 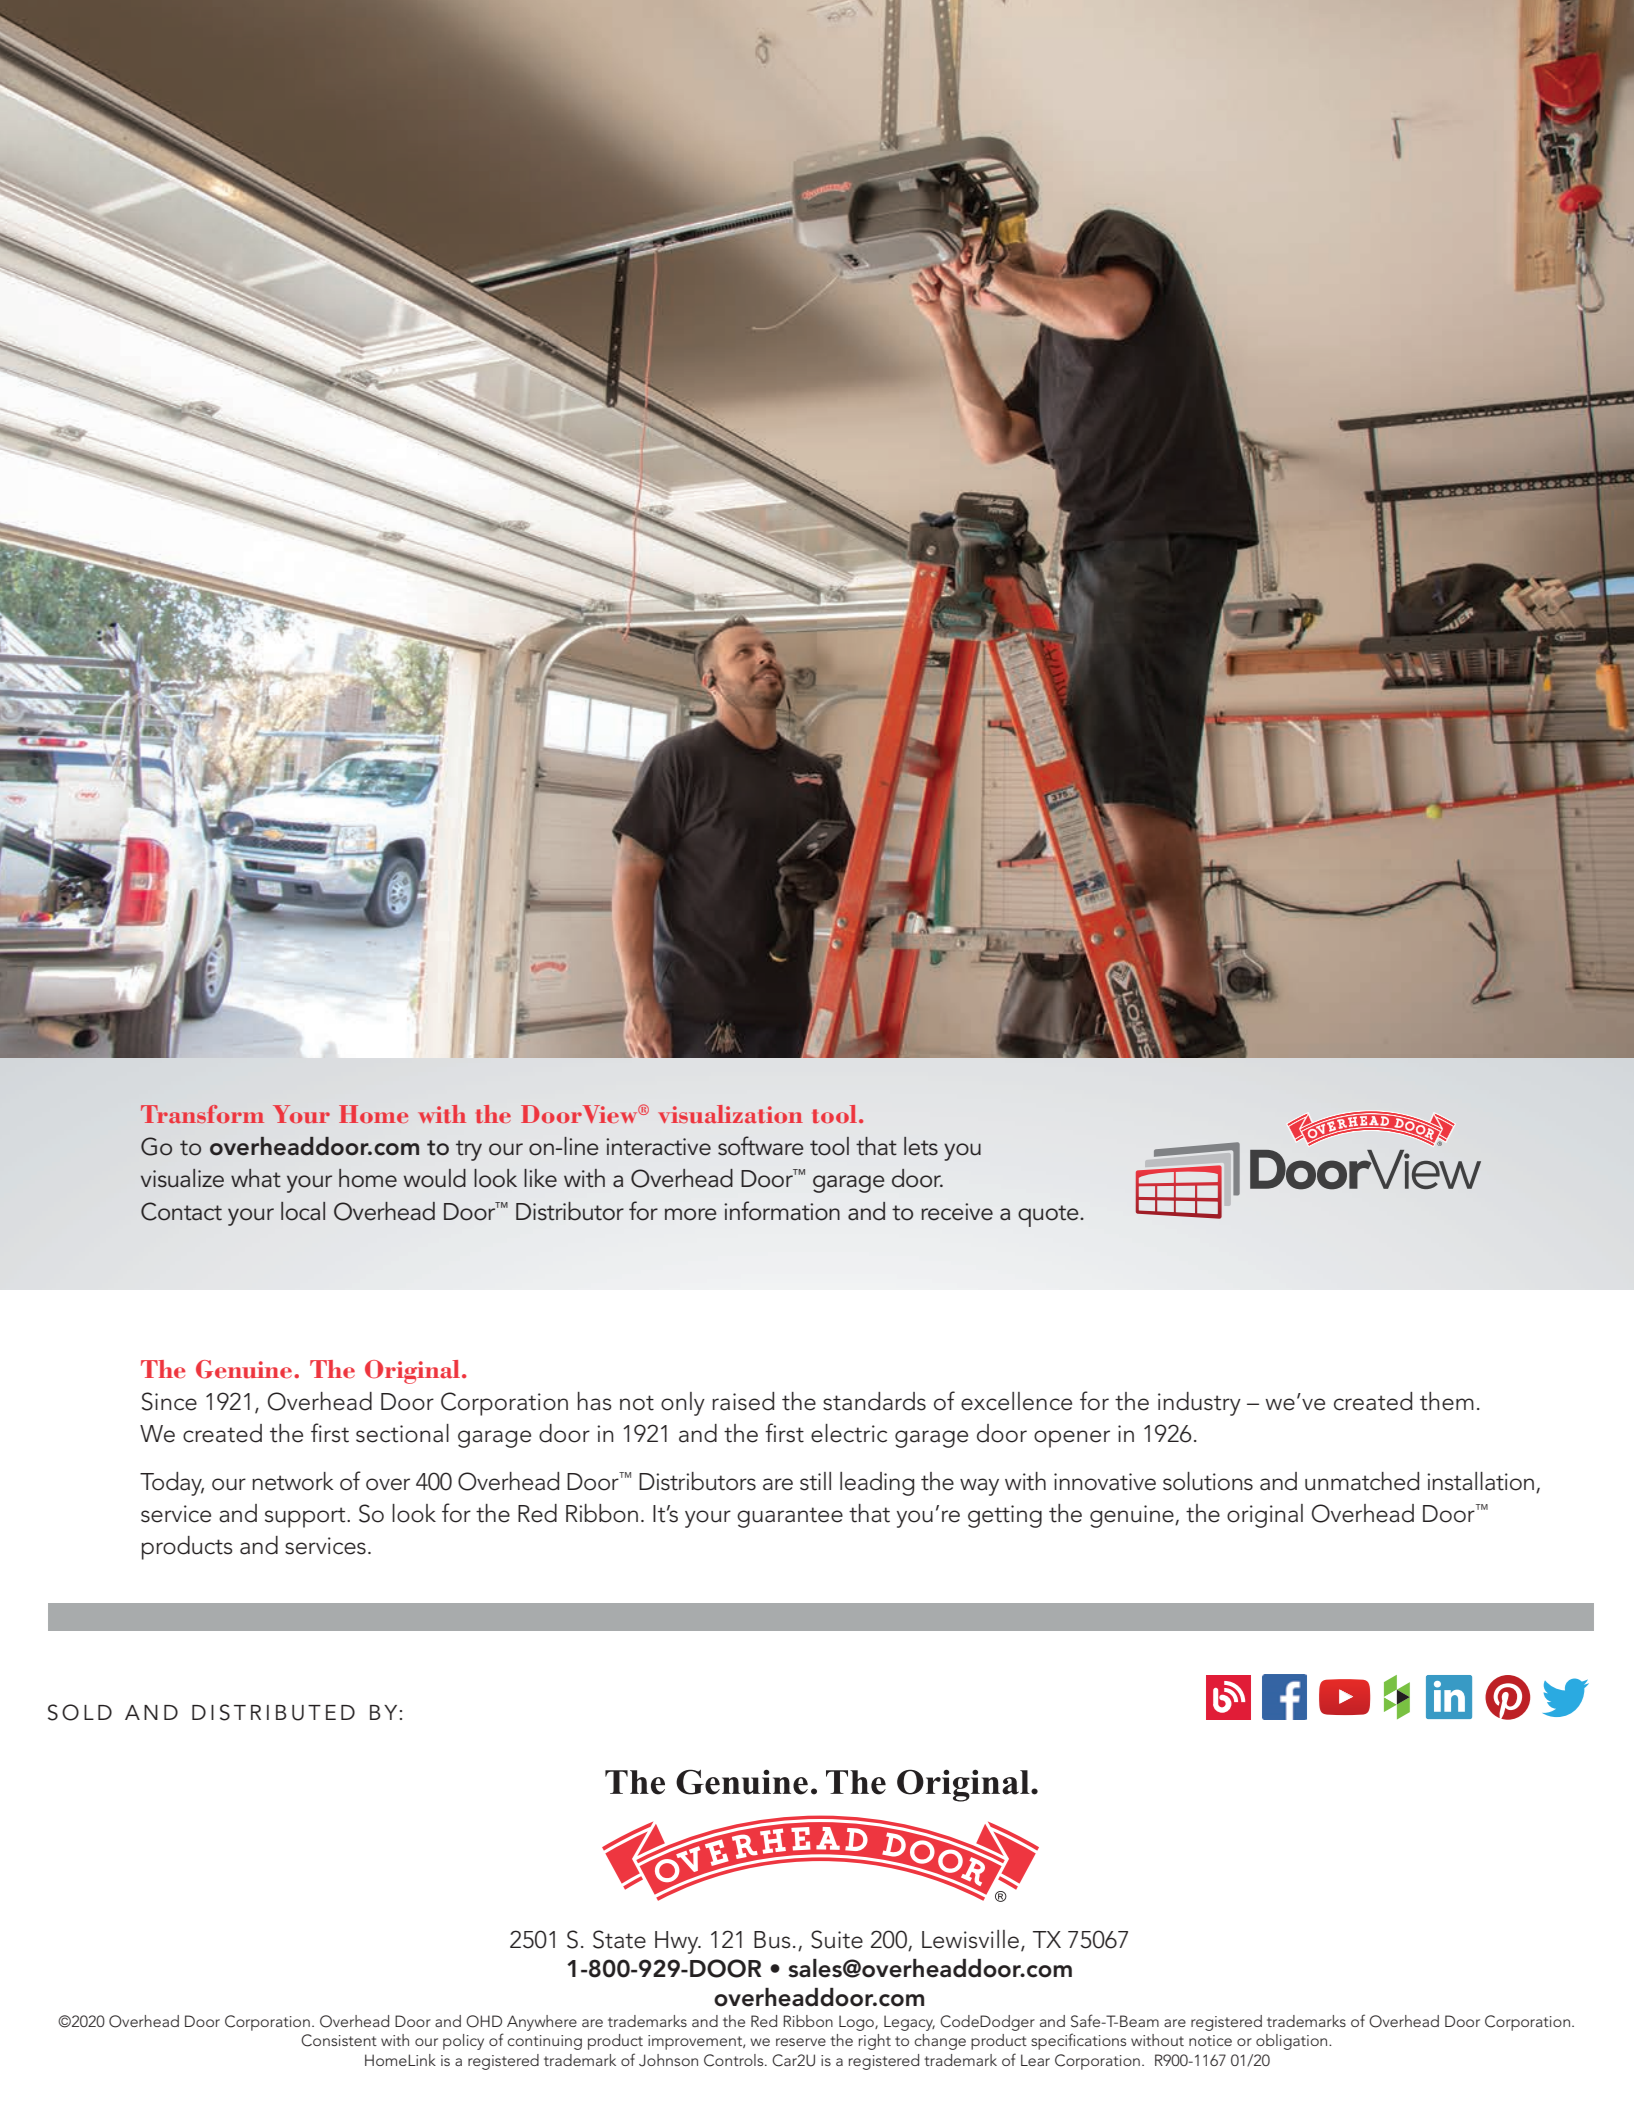 I want to click on what, so click(x=256, y=1178).
